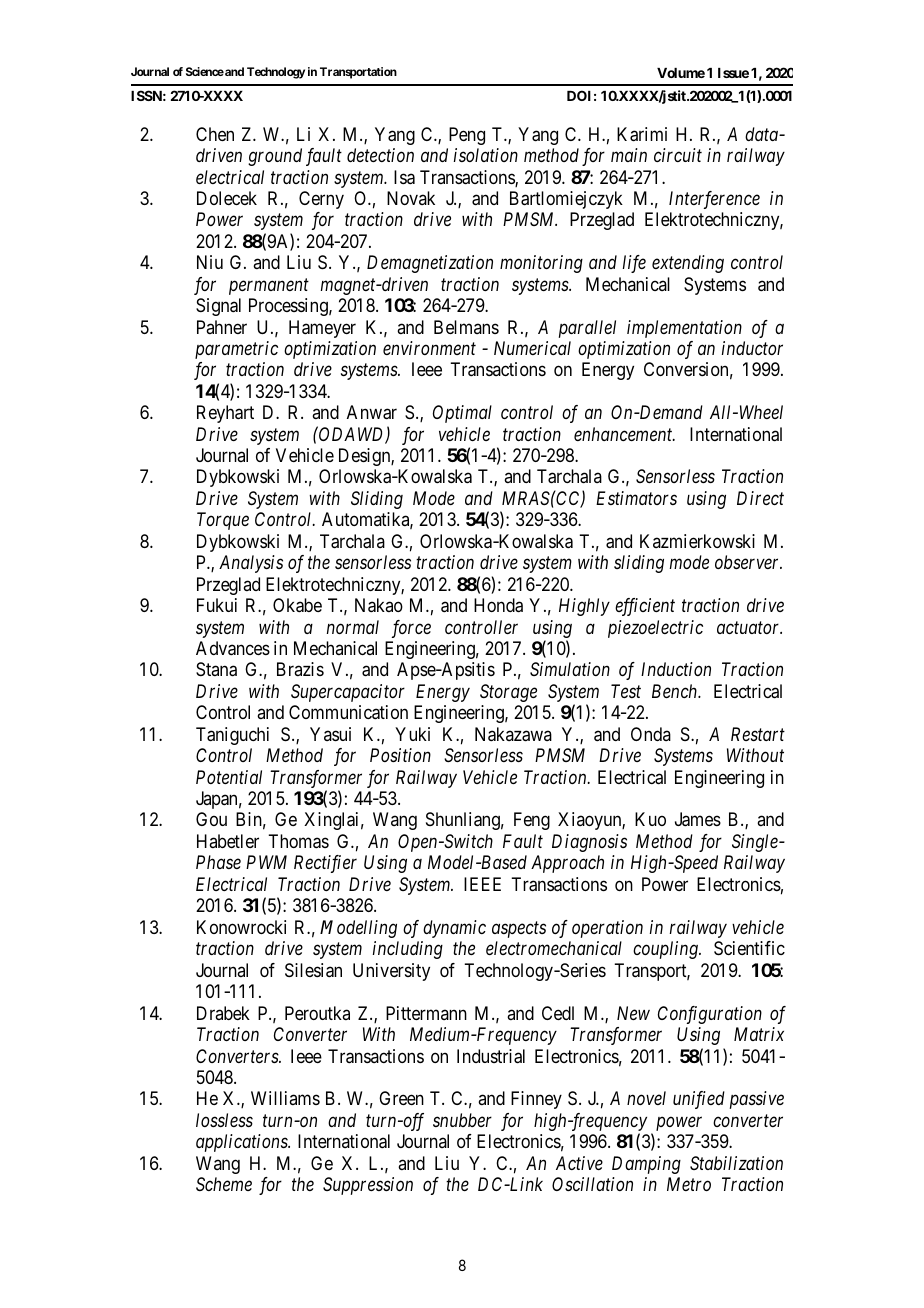  I want to click on Optimal, so click(462, 414).
